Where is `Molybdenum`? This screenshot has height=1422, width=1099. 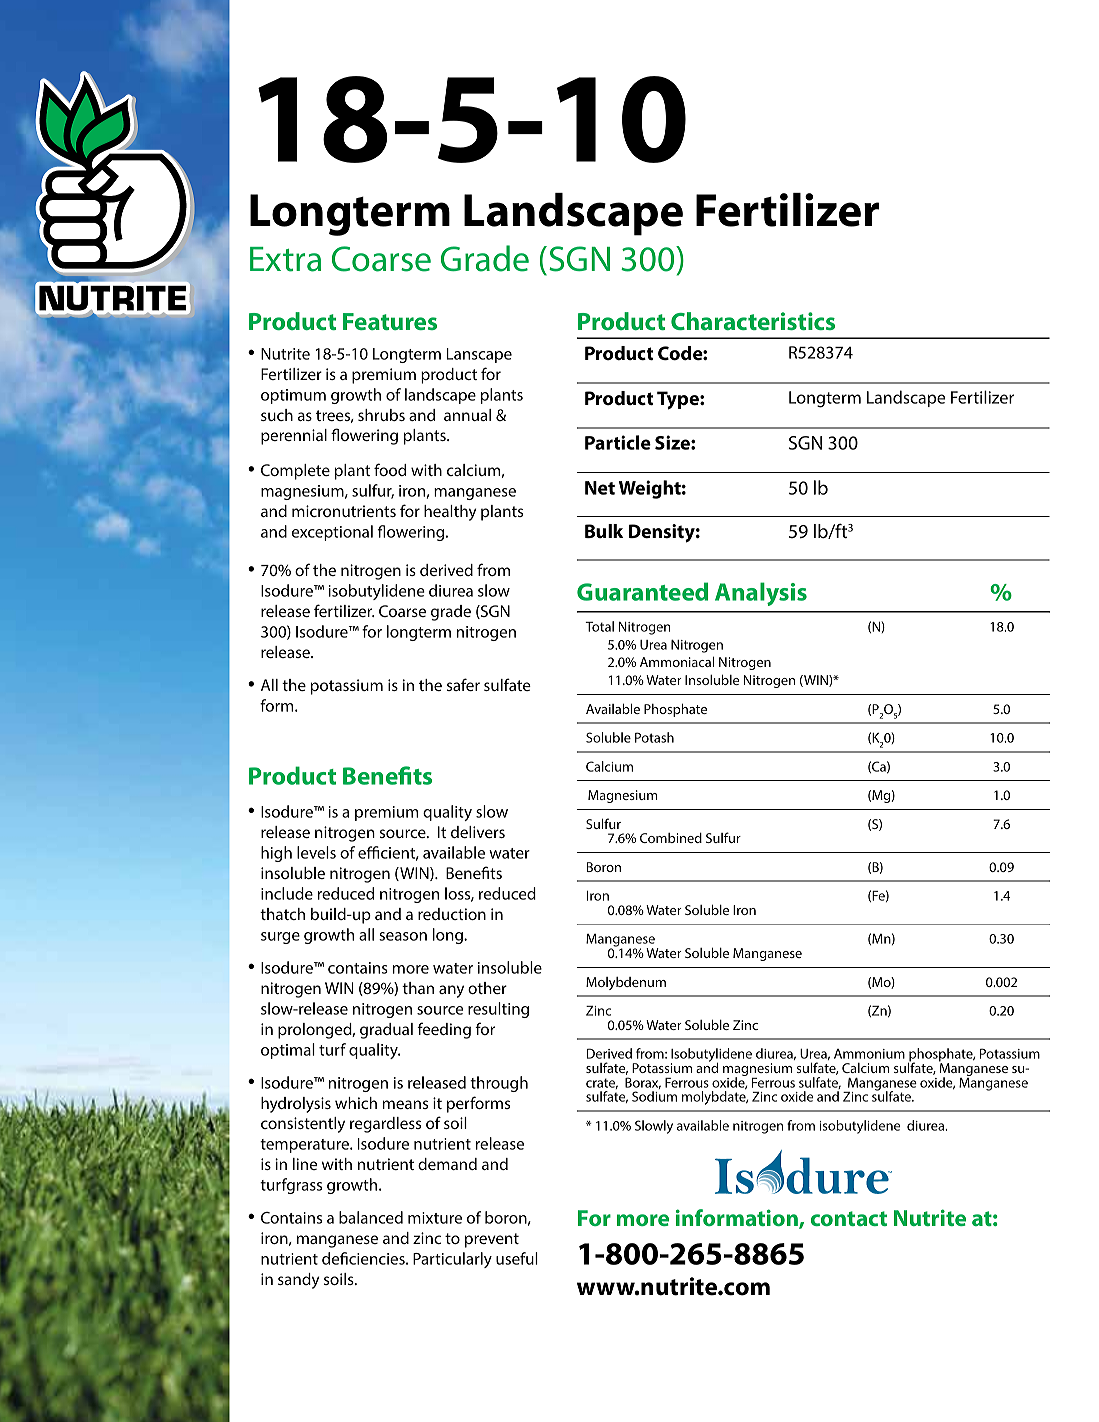
Molybdenum is located at coordinates (626, 983).
